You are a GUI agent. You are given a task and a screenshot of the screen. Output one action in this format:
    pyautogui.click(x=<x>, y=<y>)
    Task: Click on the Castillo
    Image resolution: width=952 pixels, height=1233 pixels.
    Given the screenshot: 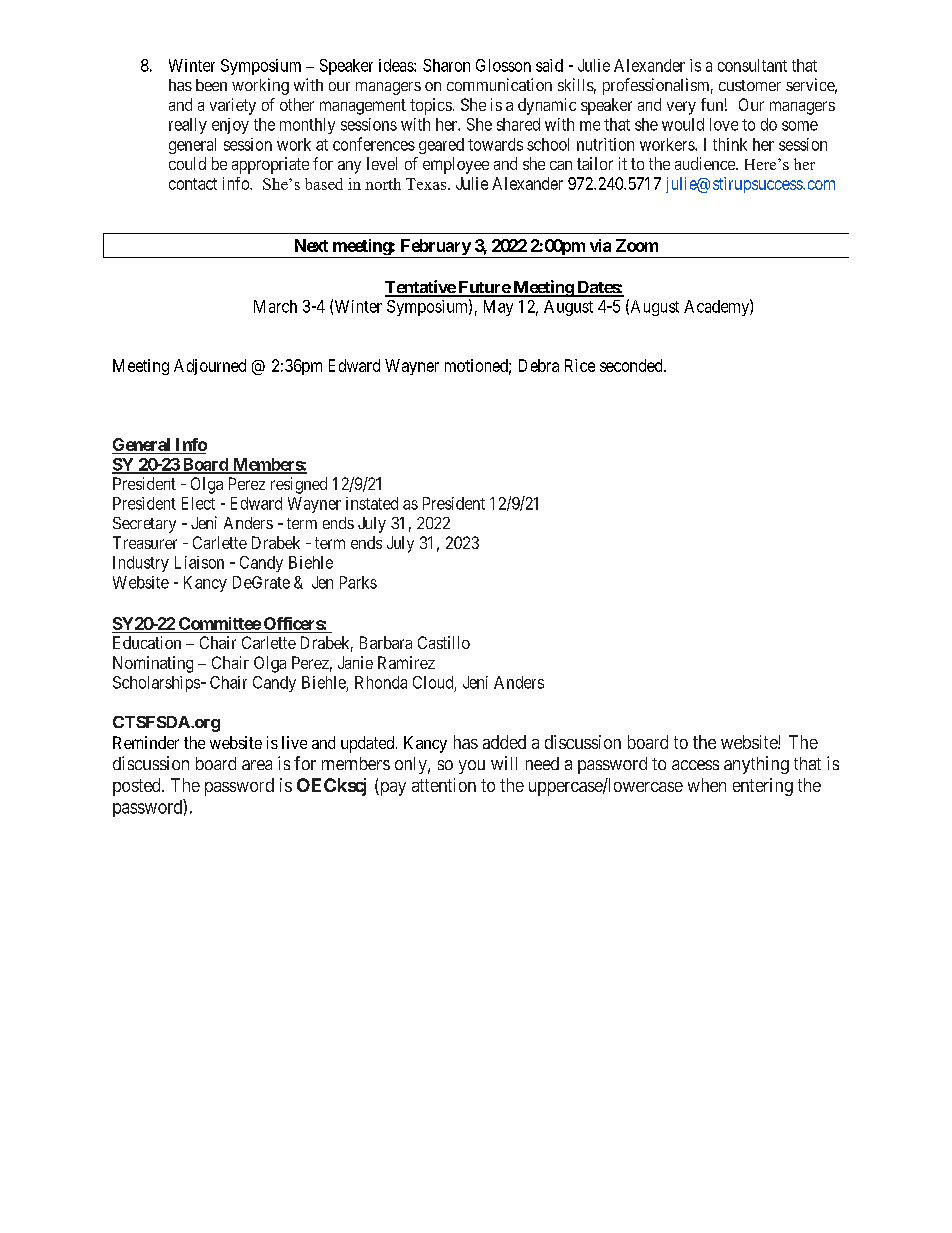 What is the action you would take?
    pyautogui.click(x=444, y=642)
